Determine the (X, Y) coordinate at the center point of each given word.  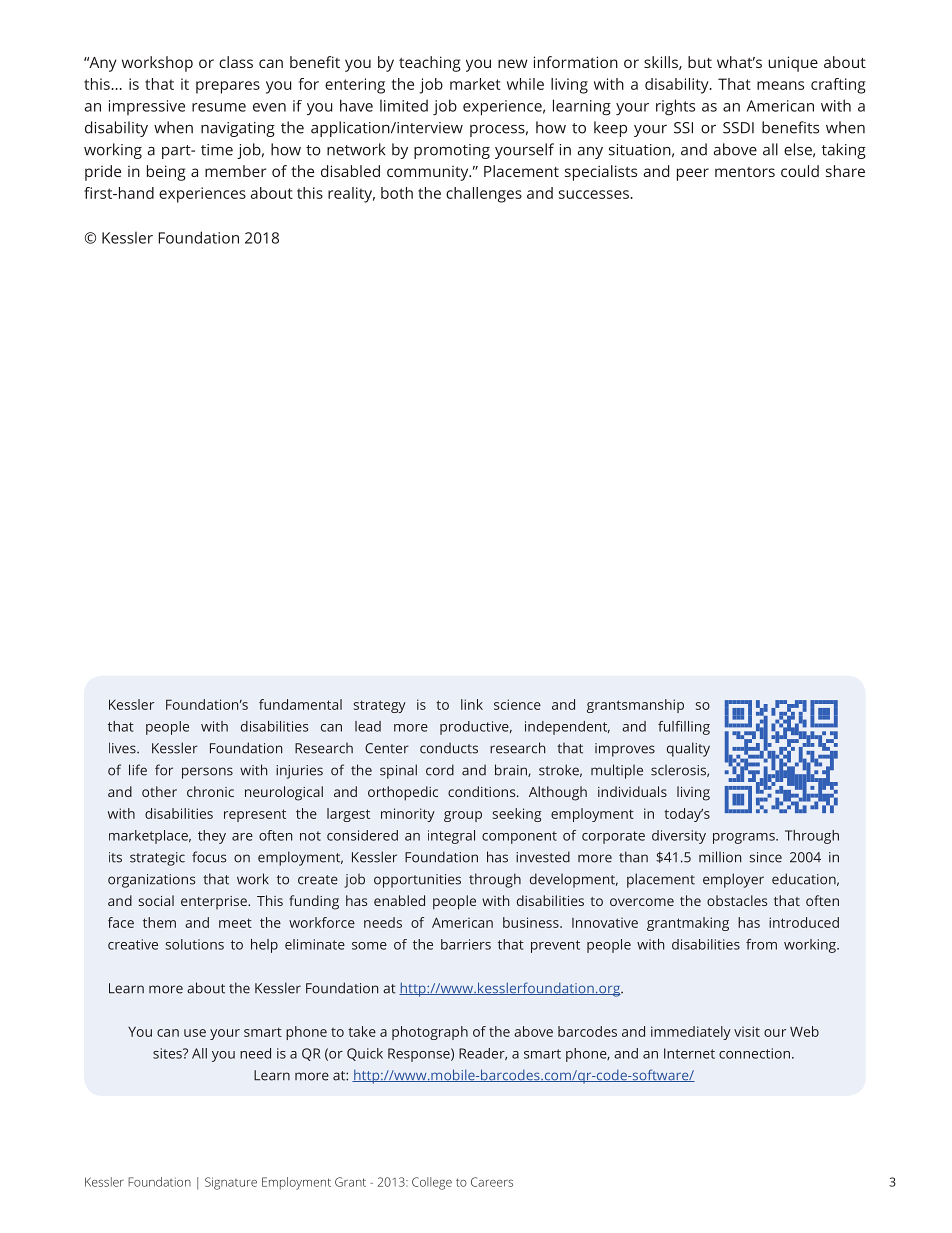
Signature (231, 1183)
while (525, 84)
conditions (483, 791)
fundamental (300, 704)
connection (754, 1053)
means (780, 85)
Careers (492, 1182)
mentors (745, 172)
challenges (484, 195)
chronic (210, 791)
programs (745, 838)
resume (219, 107)
